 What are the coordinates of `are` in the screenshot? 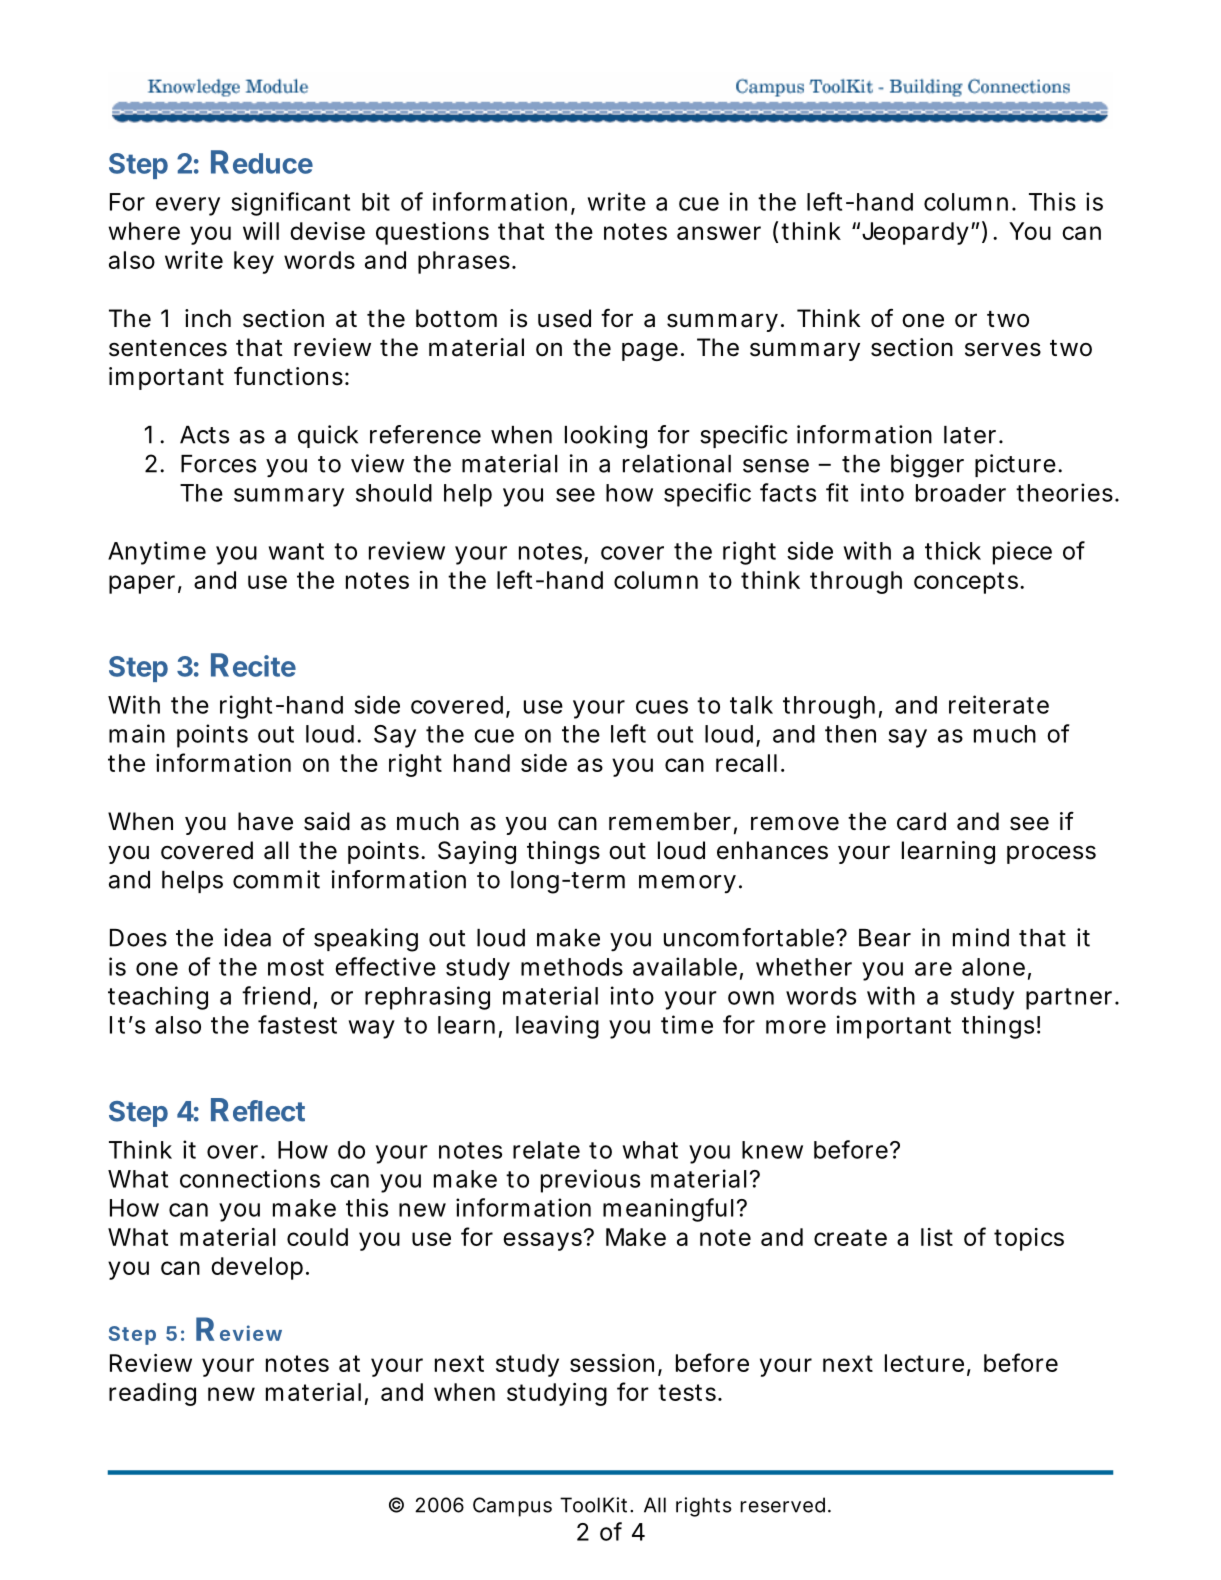 It's located at (933, 969).
